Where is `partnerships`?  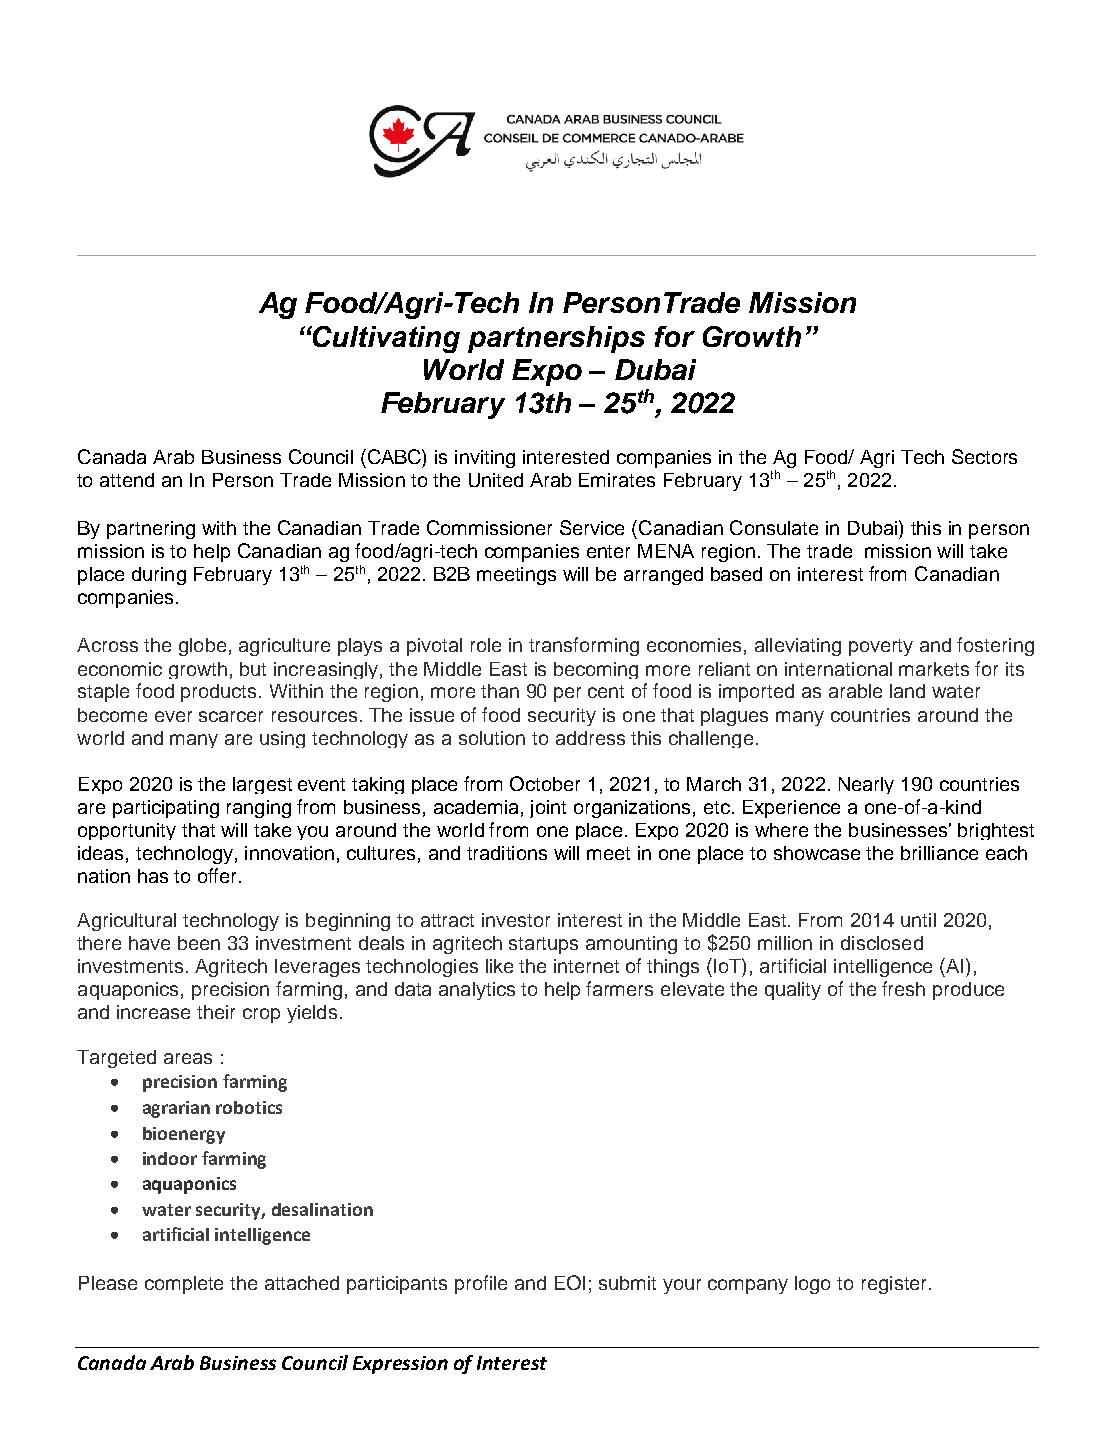 partnerships is located at coordinates (556, 339).
